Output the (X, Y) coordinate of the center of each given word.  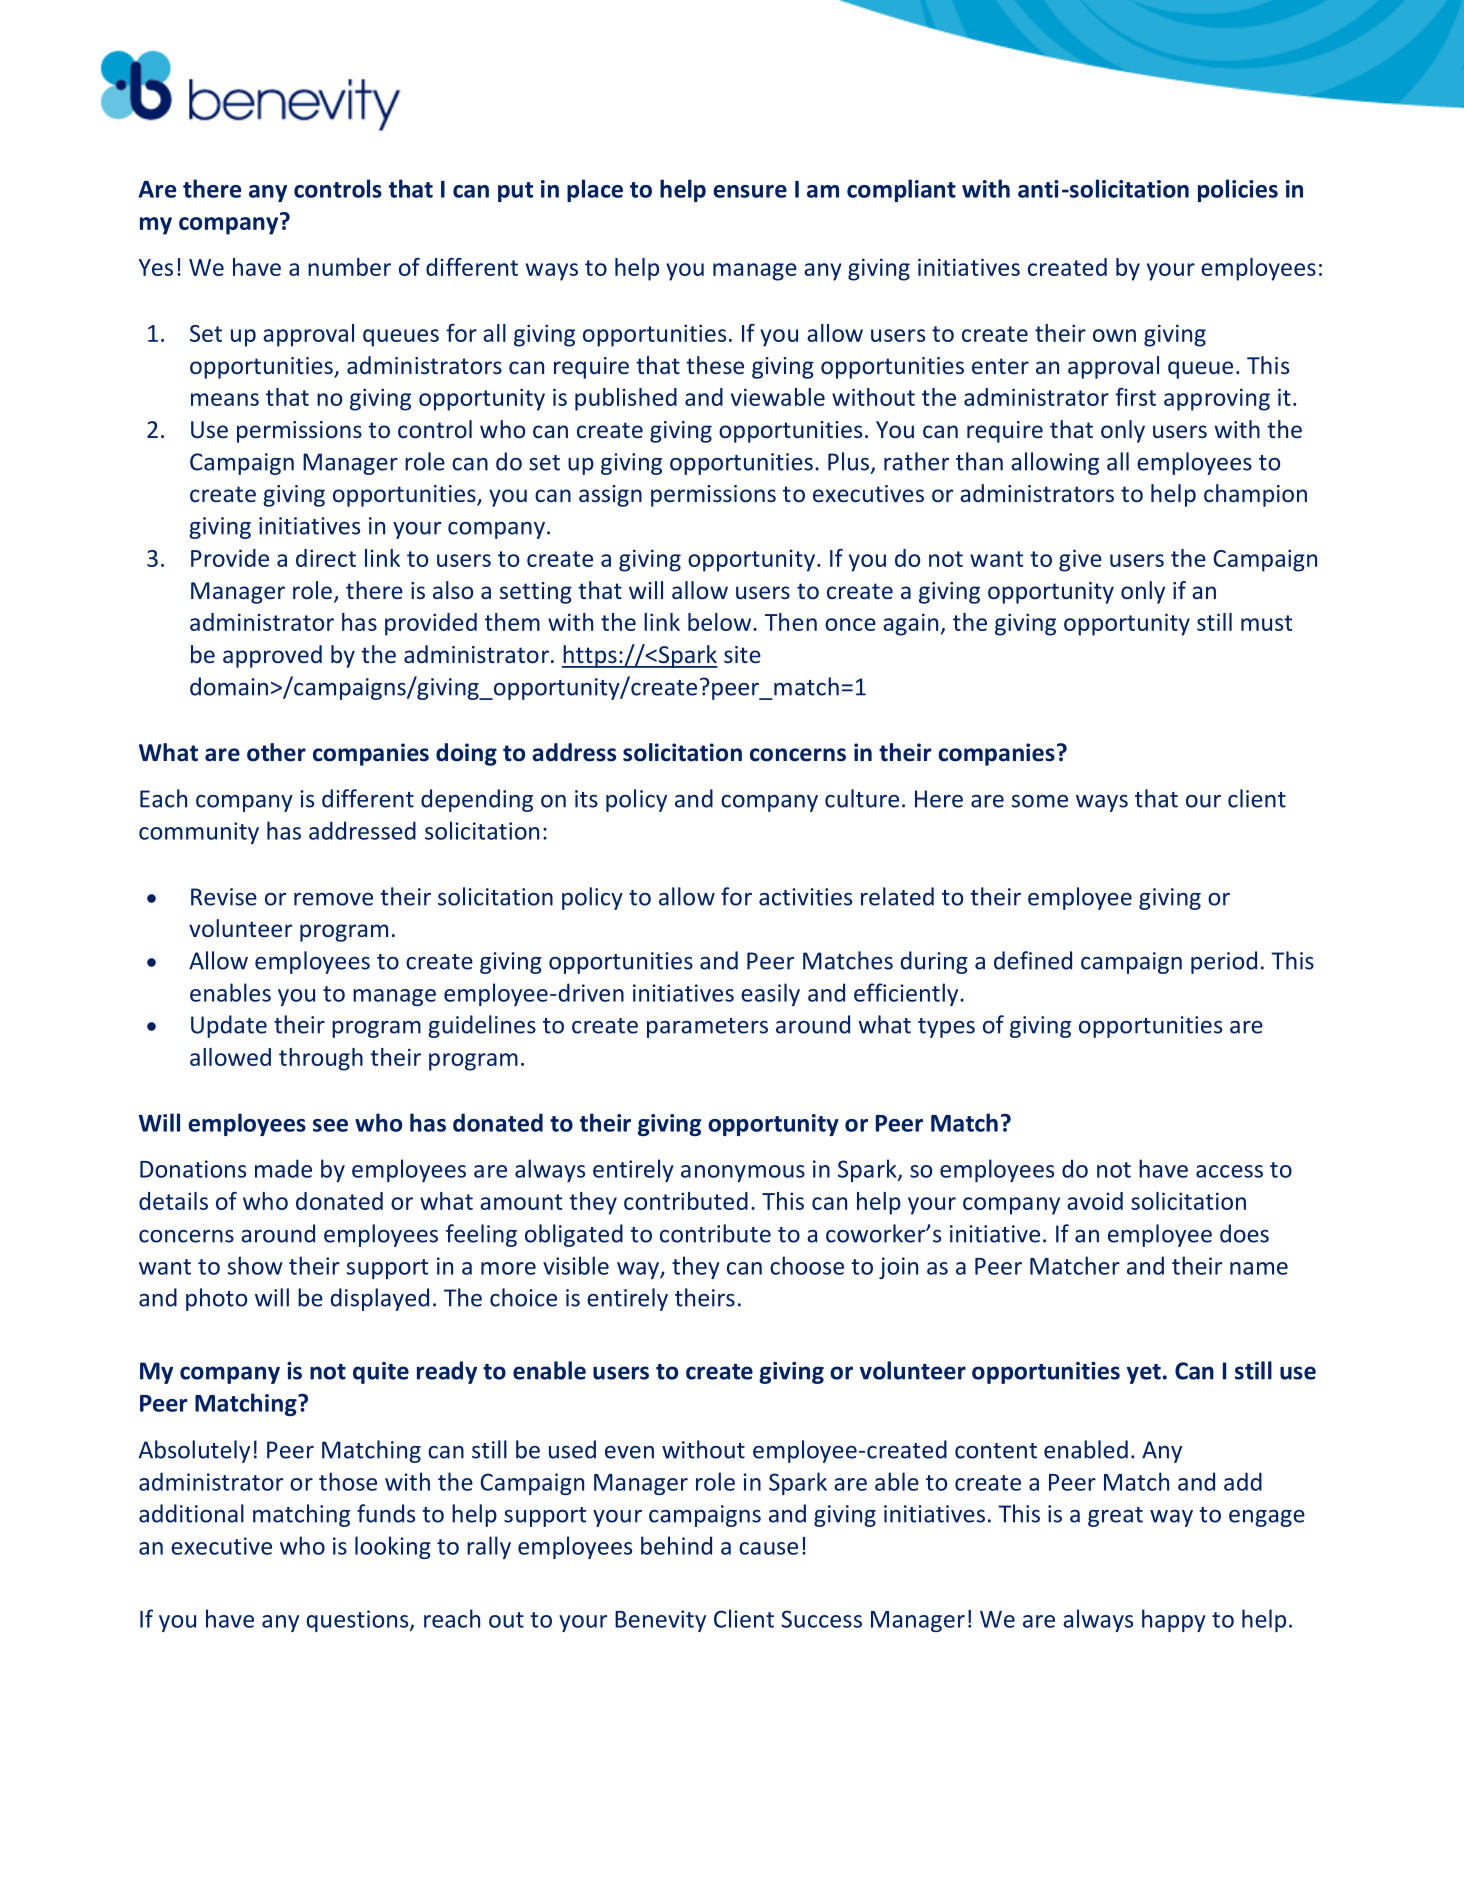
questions (358, 1621)
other (276, 752)
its (586, 799)
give (1080, 560)
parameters (707, 1028)
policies (1238, 190)
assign (610, 496)
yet (1144, 1374)
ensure (750, 191)
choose (807, 1265)
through (321, 1059)
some (1040, 801)
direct (326, 558)
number (349, 267)
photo (216, 1299)
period (1224, 962)
